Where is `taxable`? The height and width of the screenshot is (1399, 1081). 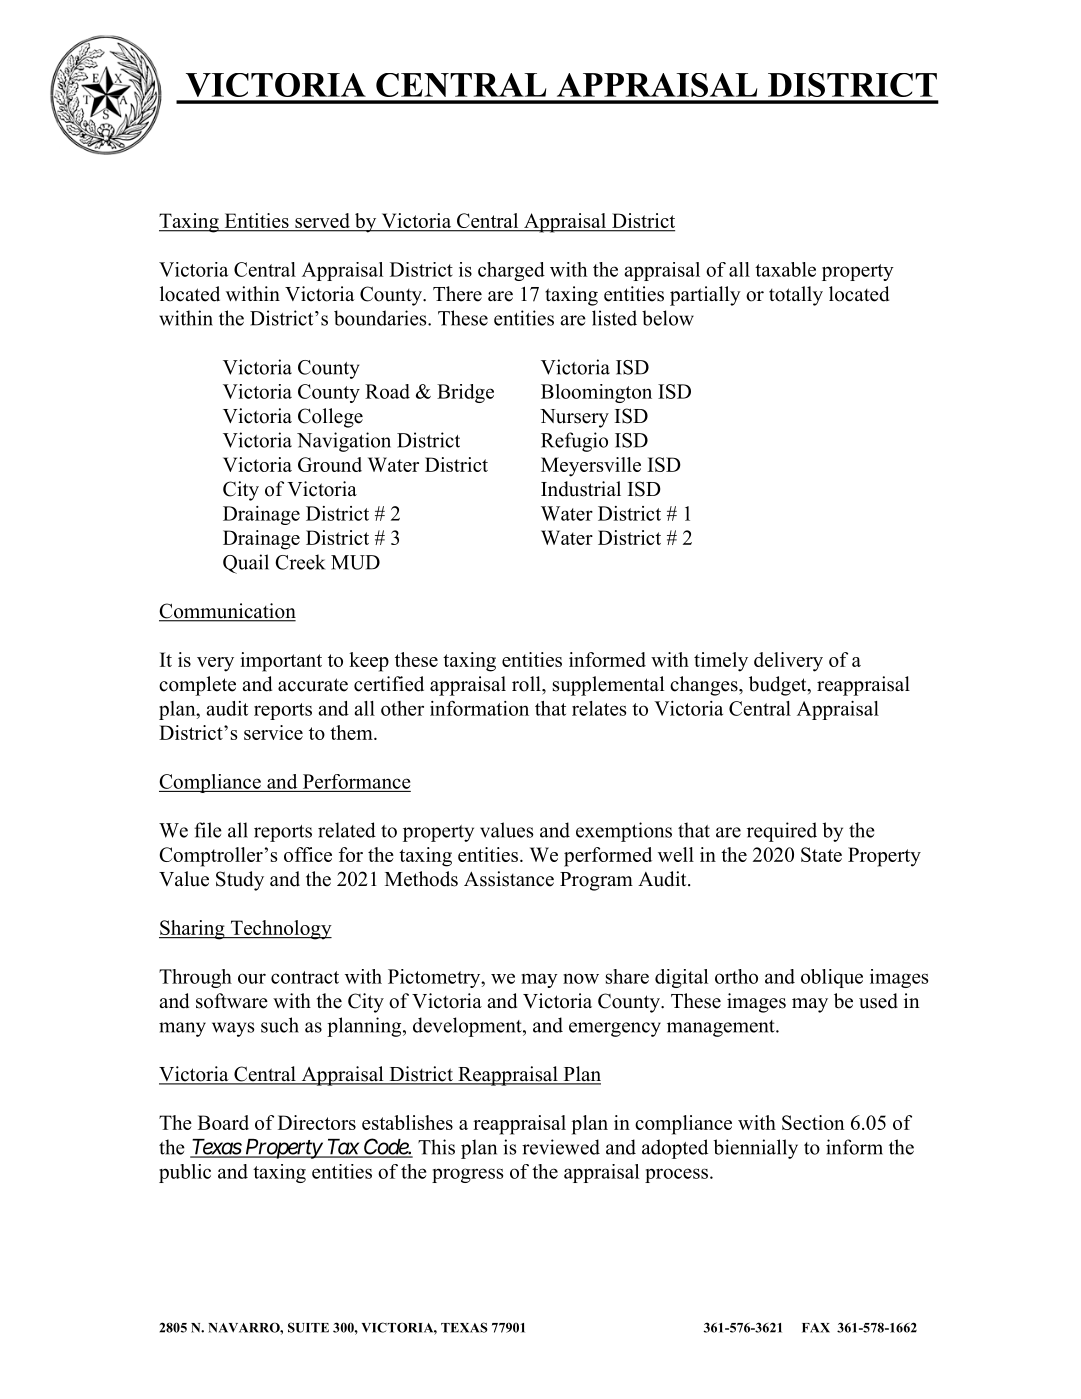 taxable is located at coordinates (785, 269).
